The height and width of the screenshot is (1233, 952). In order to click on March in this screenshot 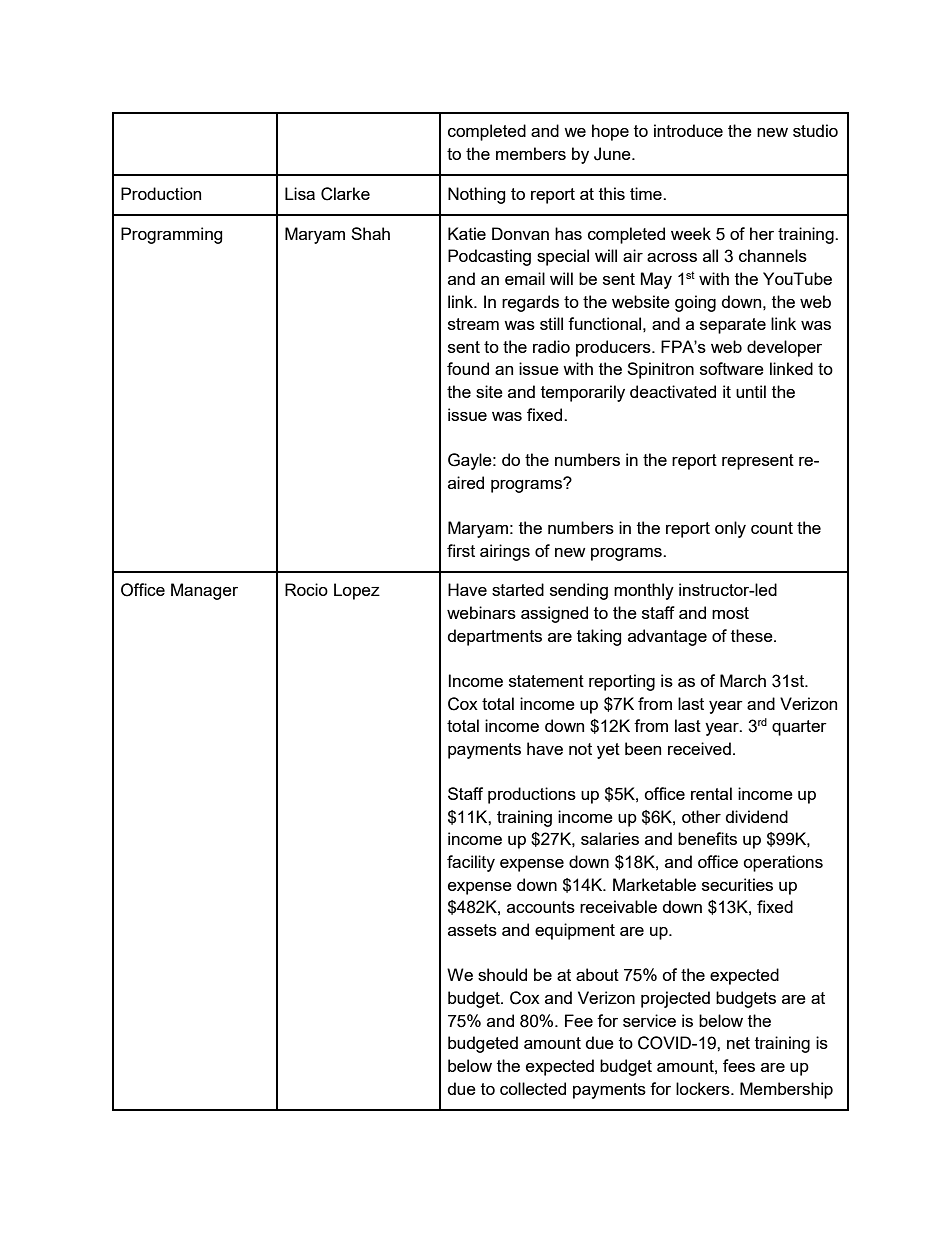, I will do `click(743, 680)`.
